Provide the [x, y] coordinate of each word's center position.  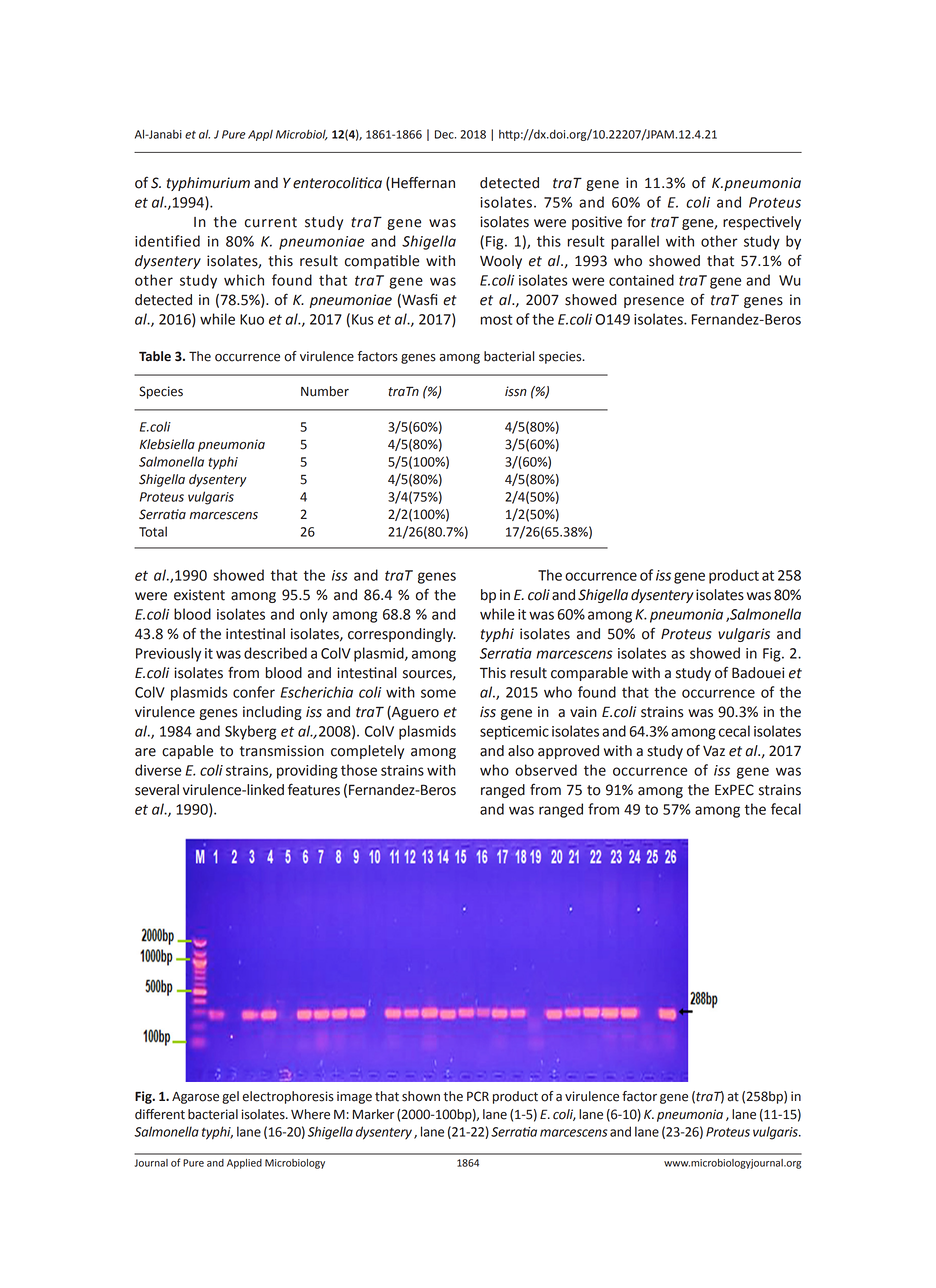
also [521, 751]
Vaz [714, 751]
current [271, 222]
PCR [478, 1096]
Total [153, 531]
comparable [589, 674]
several [157, 790]
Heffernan [422, 182]
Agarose [195, 1098]
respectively [762, 223]
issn [516, 391]
